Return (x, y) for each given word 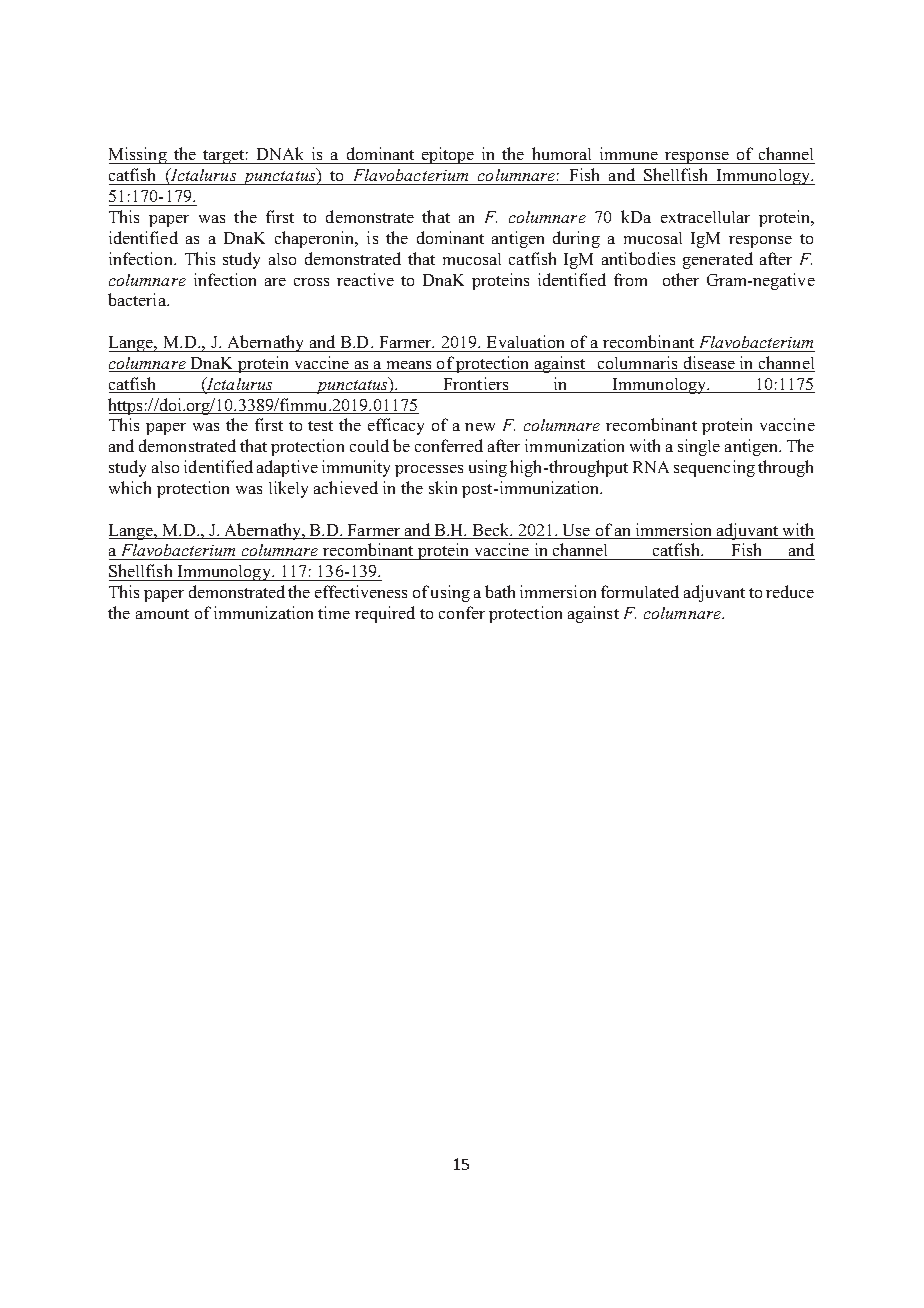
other (681, 279)
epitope (448, 155)
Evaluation (525, 341)
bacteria (138, 299)
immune (629, 155)
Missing (139, 155)
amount (162, 614)
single (699, 447)
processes (429, 471)
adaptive (287, 468)
